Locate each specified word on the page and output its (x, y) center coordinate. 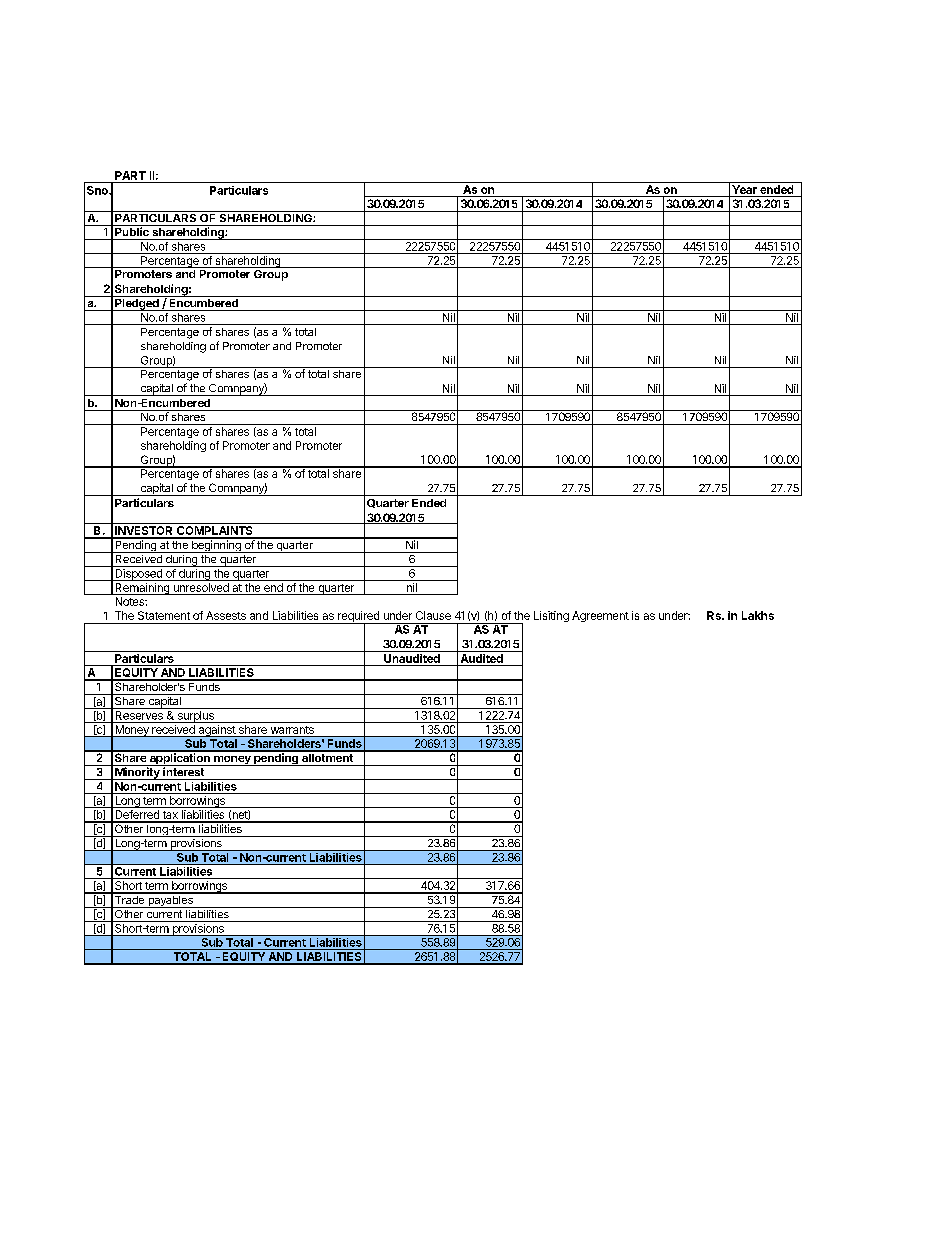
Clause (433, 615)
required (358, 618)
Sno (98, 190)
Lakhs (758, 615)
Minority (137, 772)
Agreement (600, 616)
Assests (226, 615)
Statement (164, 615)
